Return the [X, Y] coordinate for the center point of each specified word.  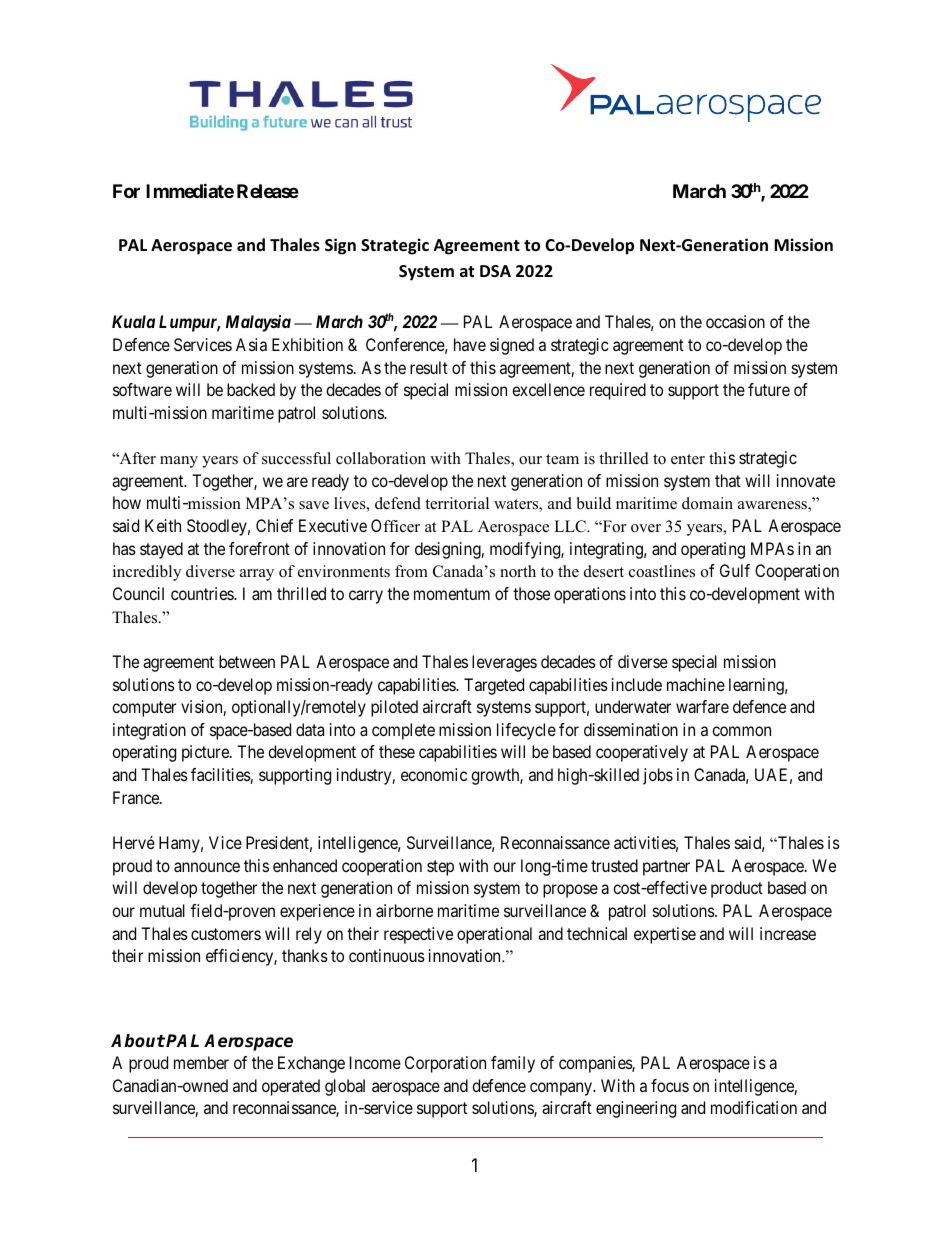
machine [696, 684]
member [201, 1062]
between [247, 661]
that [728, 480]
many [179, 462]
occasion [735, 321]
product [737, 889]
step [440, 868]
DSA [495, 271]
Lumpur [189, 323]
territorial [457, 503]
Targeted [494, 686]
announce [207, 867]
